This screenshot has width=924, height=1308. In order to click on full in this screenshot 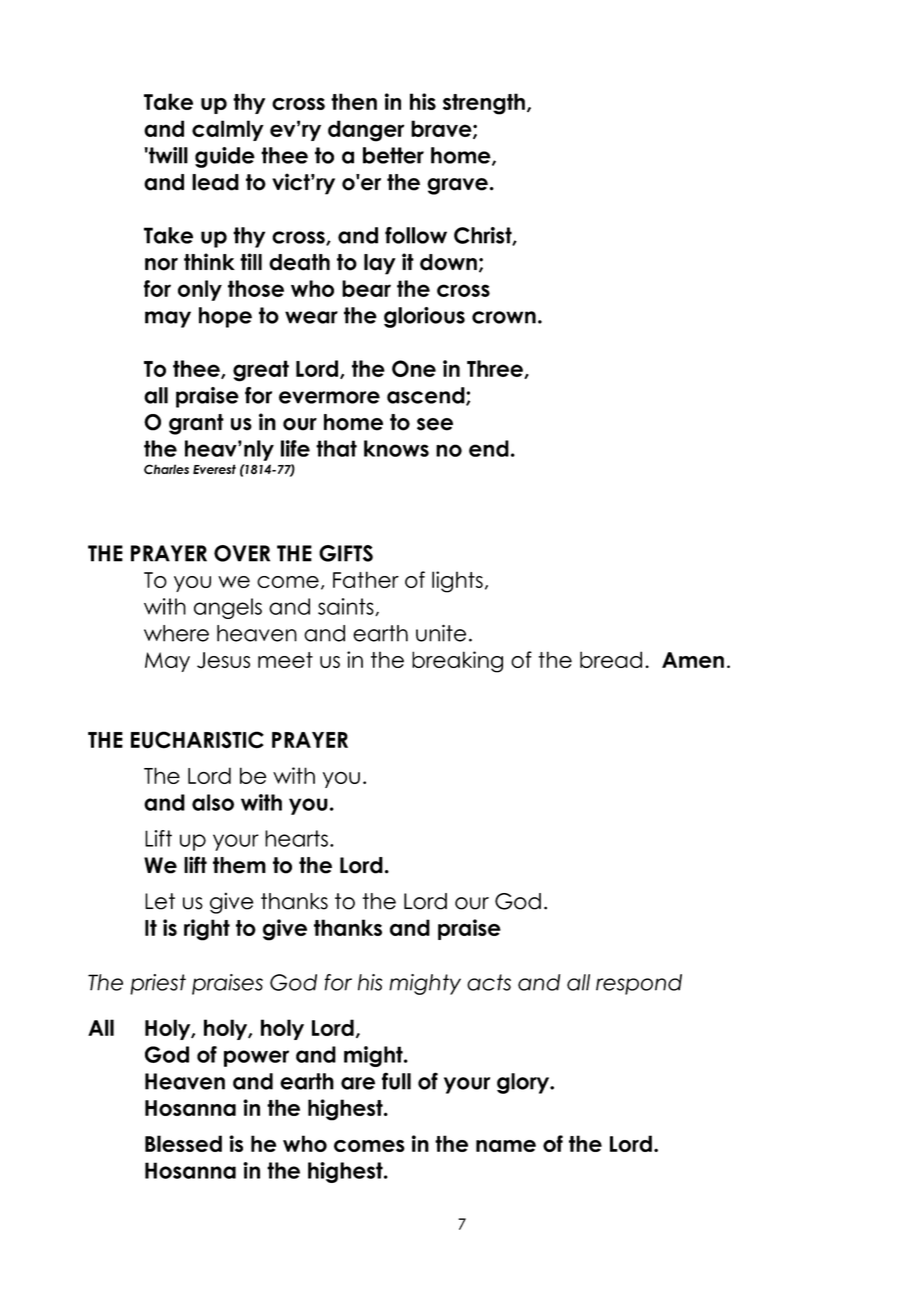, I will do `click(396, 1081)`.
